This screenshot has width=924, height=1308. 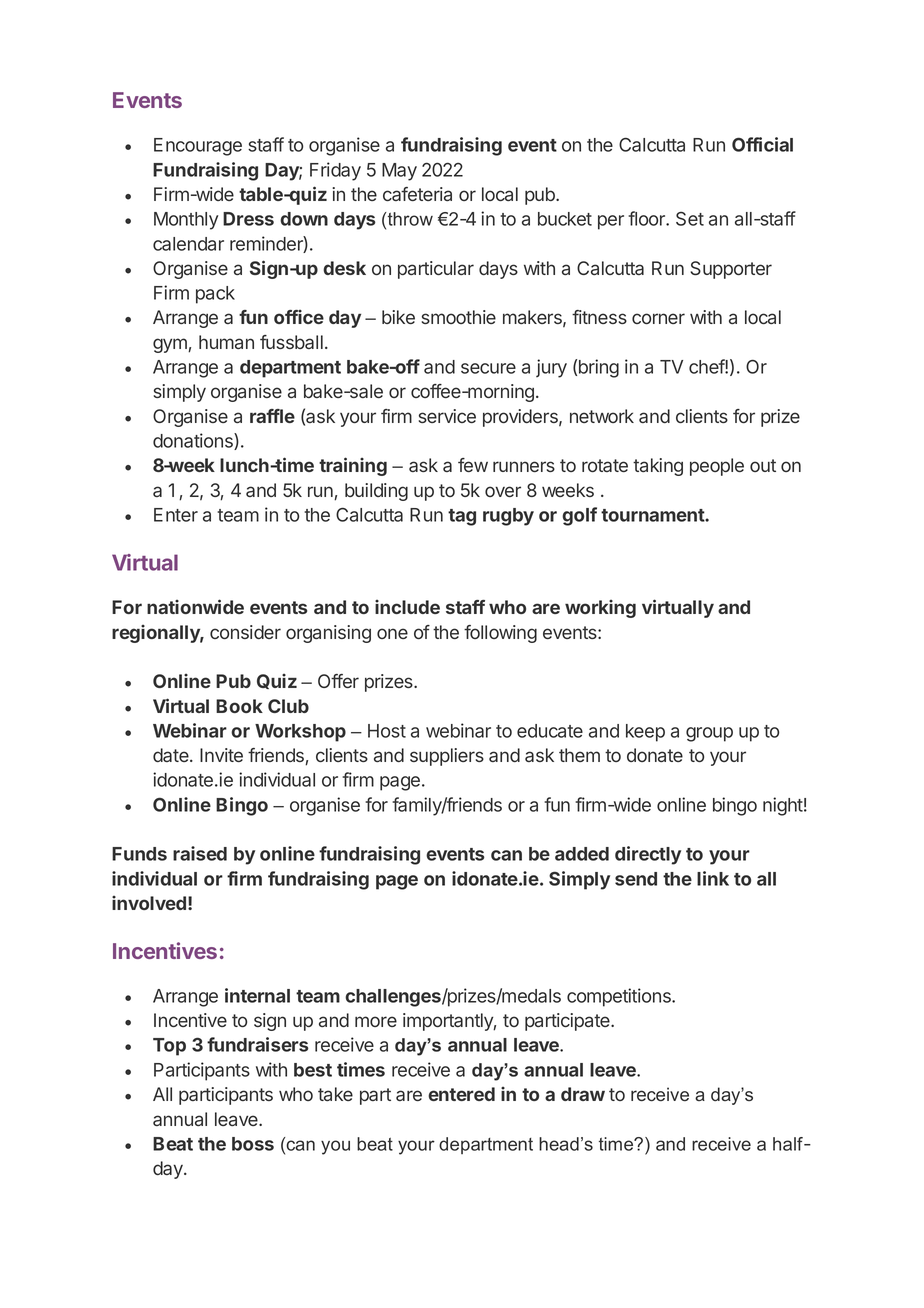 What do you see at coordinates (417, 194) in the screenshot?
I see `cafeteria` at bounding box center [417, 194].
